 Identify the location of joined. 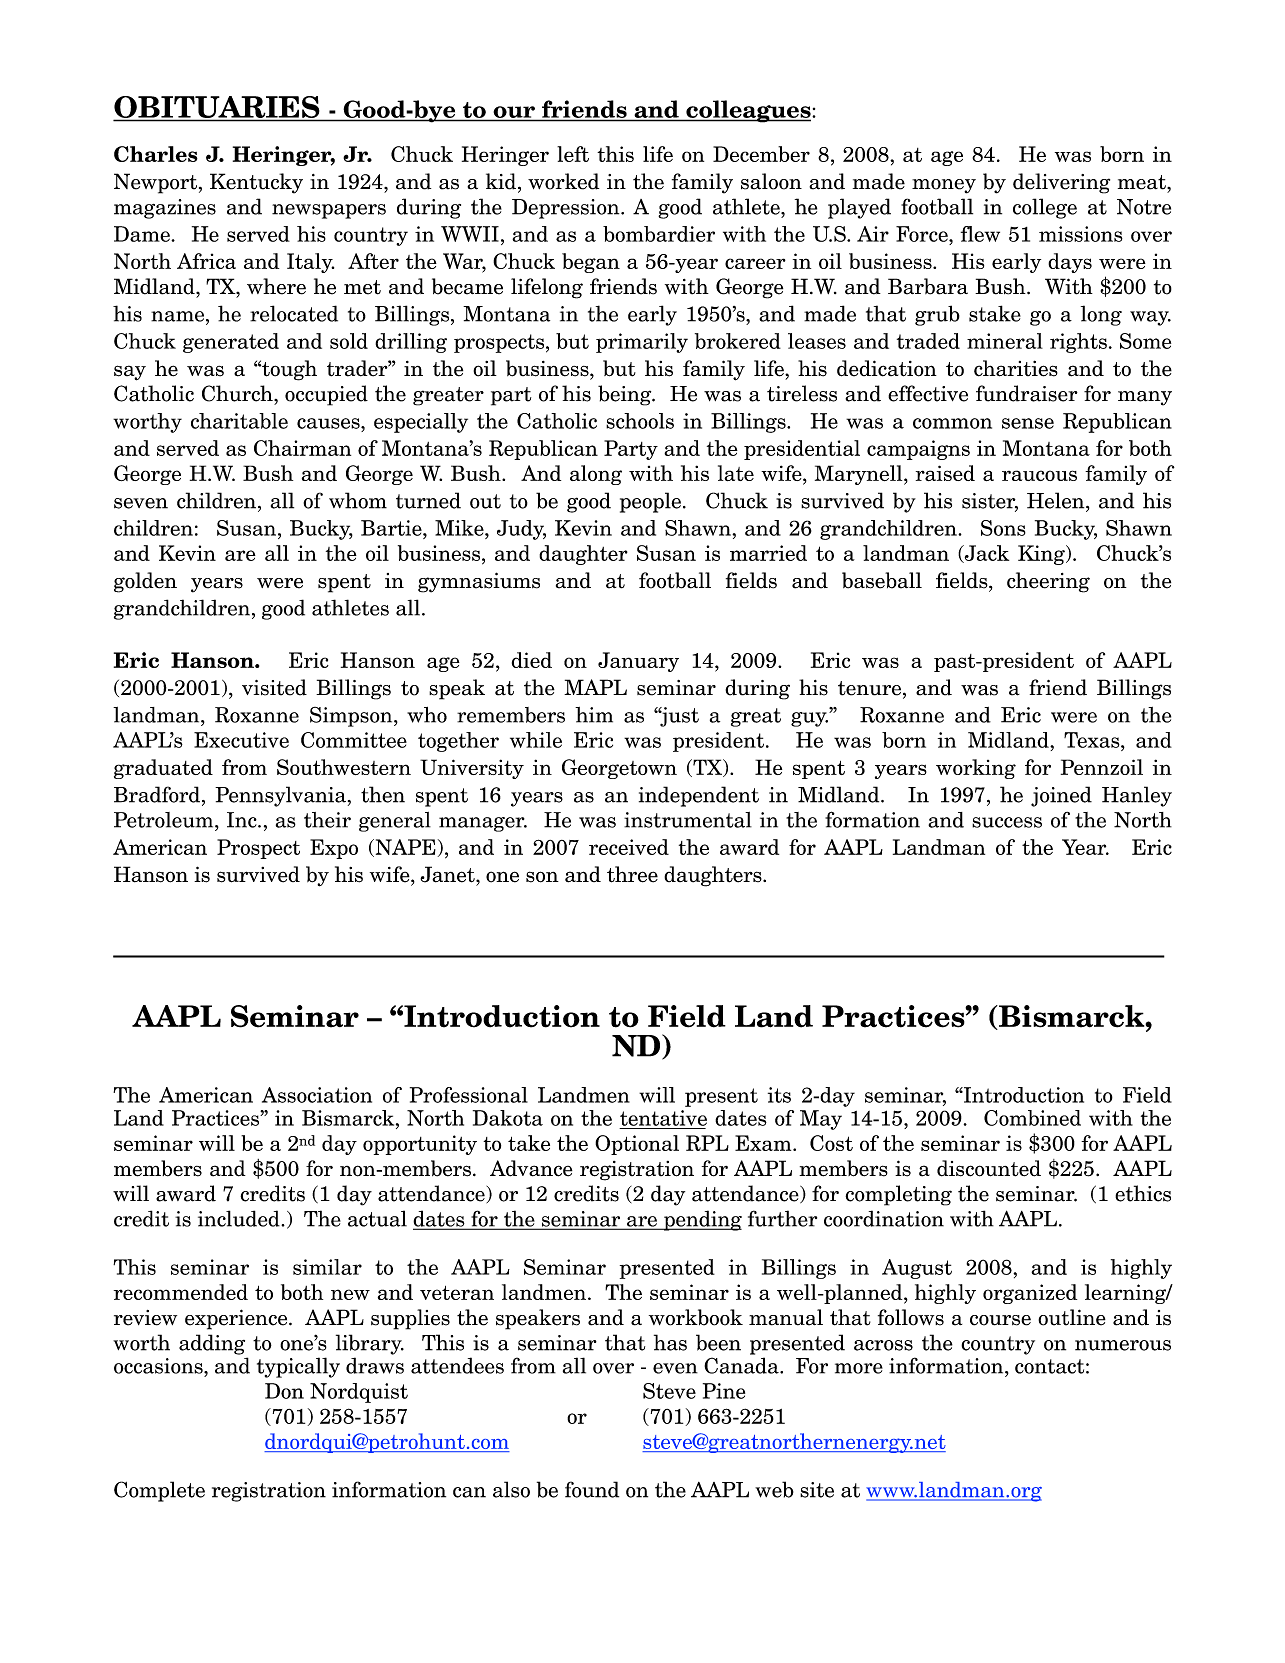
(1061, 796).
